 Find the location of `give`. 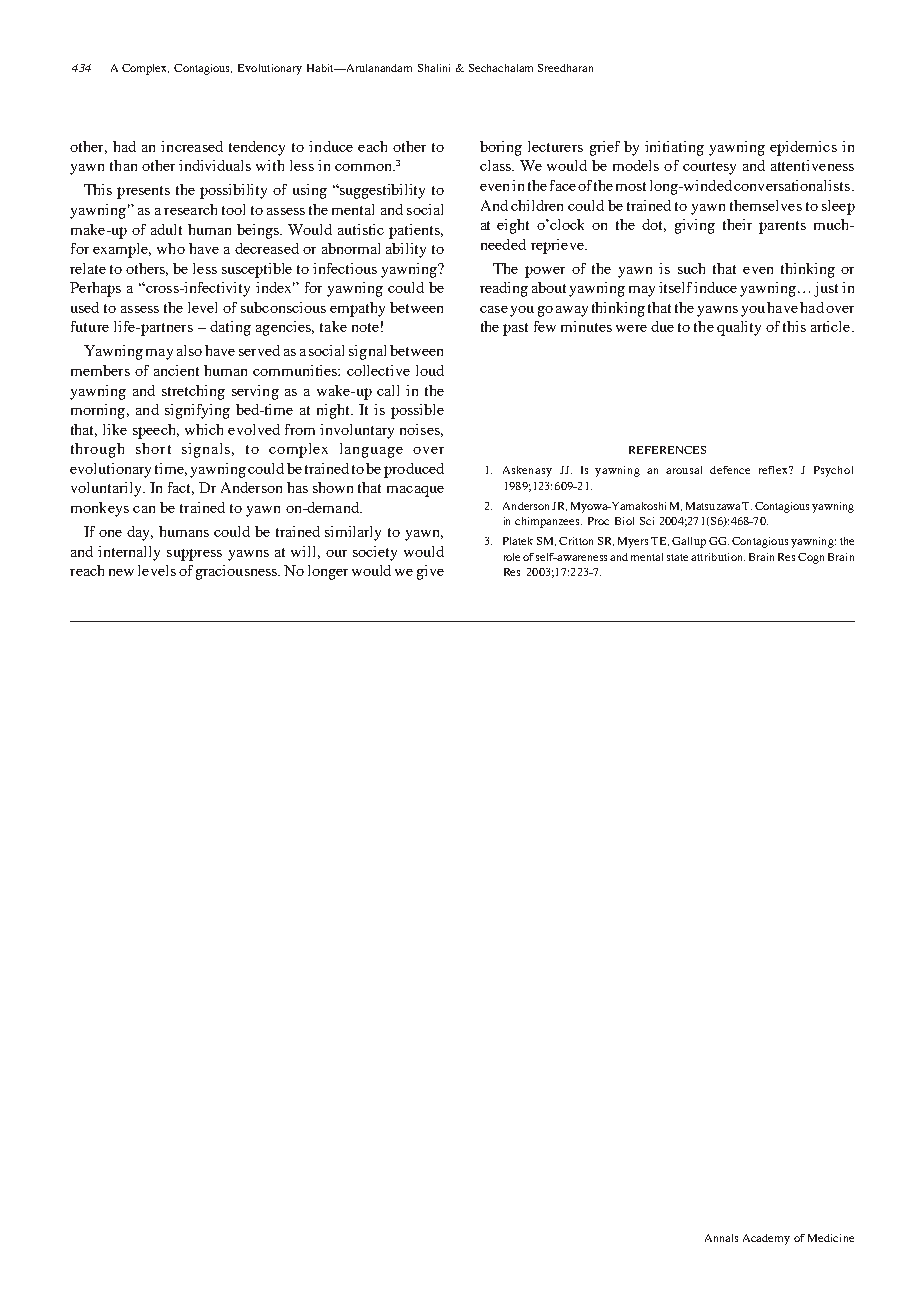

give is located at coordinates (430, 572).
